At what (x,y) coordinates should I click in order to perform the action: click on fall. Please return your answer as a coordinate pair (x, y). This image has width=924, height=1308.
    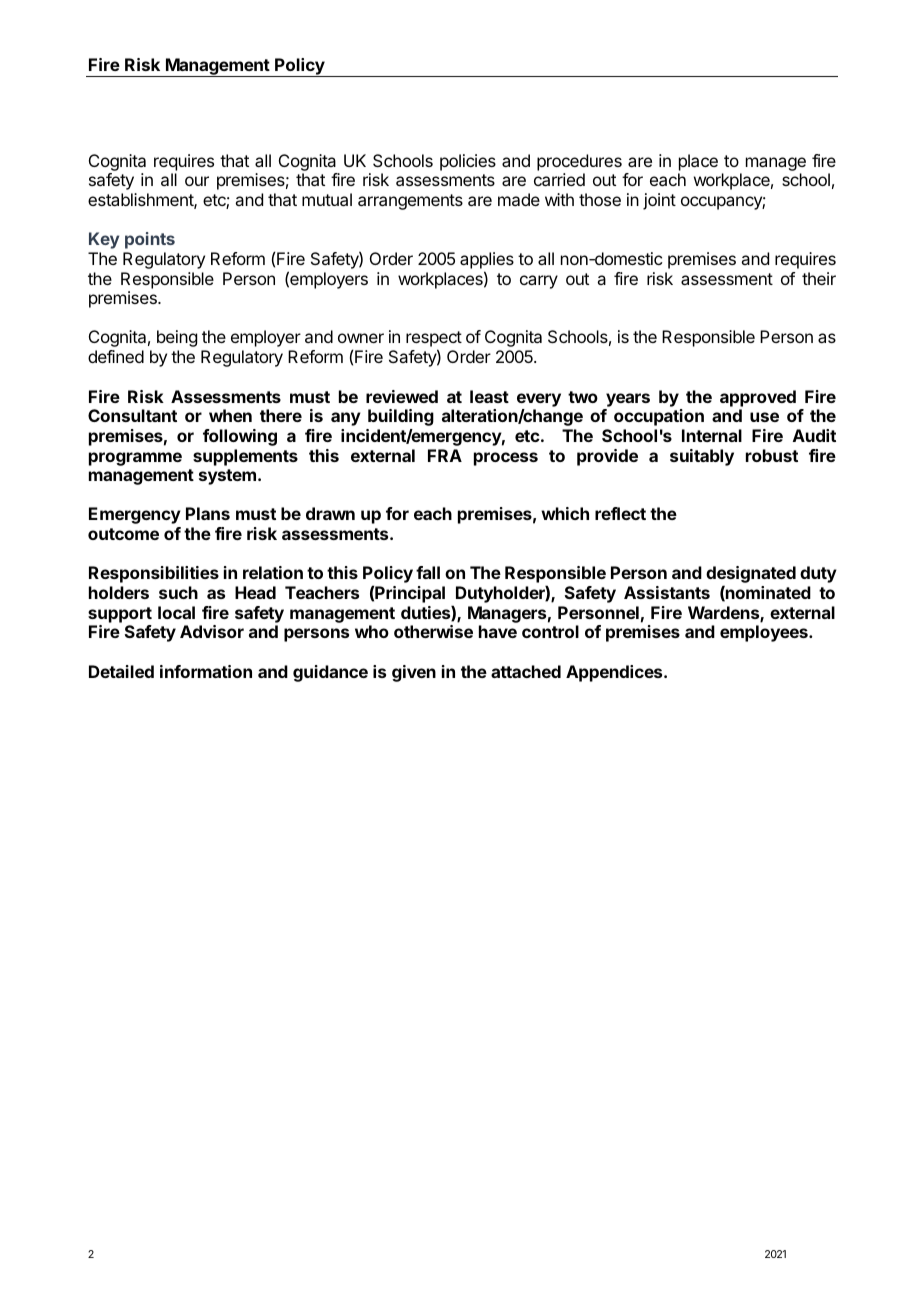
    Looking at the image, I should click on (428, 572).
